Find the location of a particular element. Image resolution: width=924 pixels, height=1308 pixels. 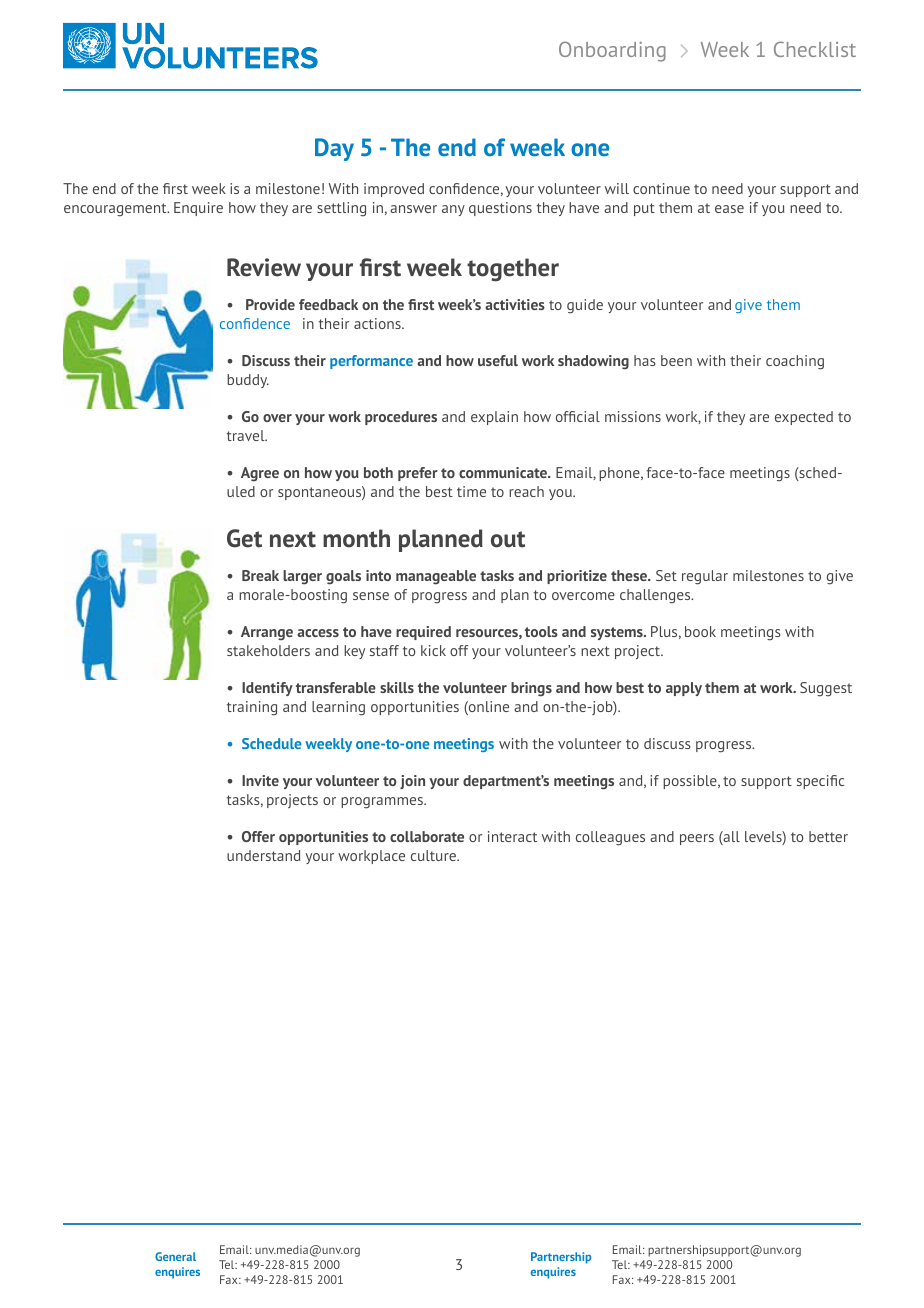

expected is located at coordinates (804, 418).
